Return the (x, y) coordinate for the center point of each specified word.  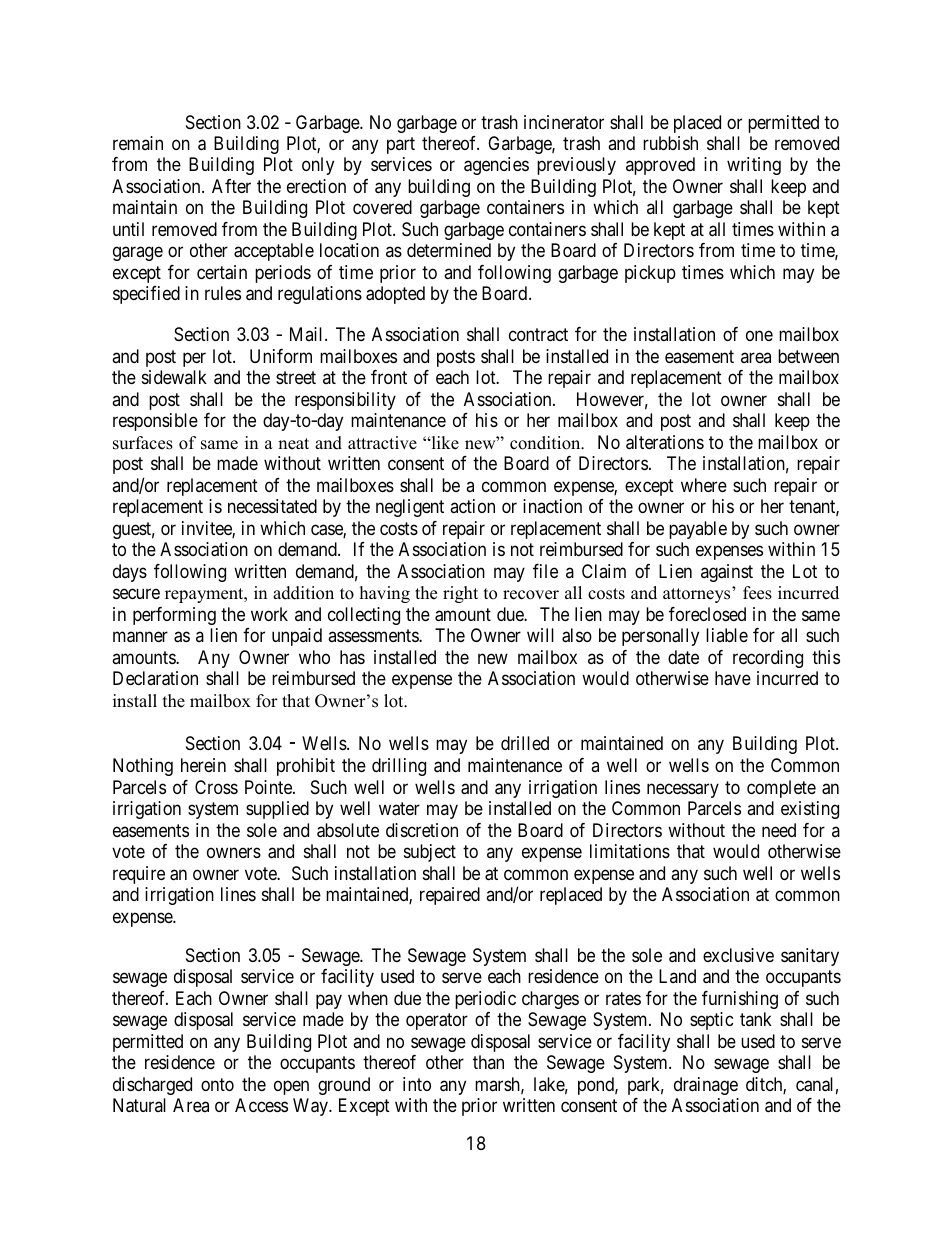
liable (727, 635)
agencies (496, 166)
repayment (205, 595)
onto (217, 1084)
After (231, 186)
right (460, 594)
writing (754, 166)
